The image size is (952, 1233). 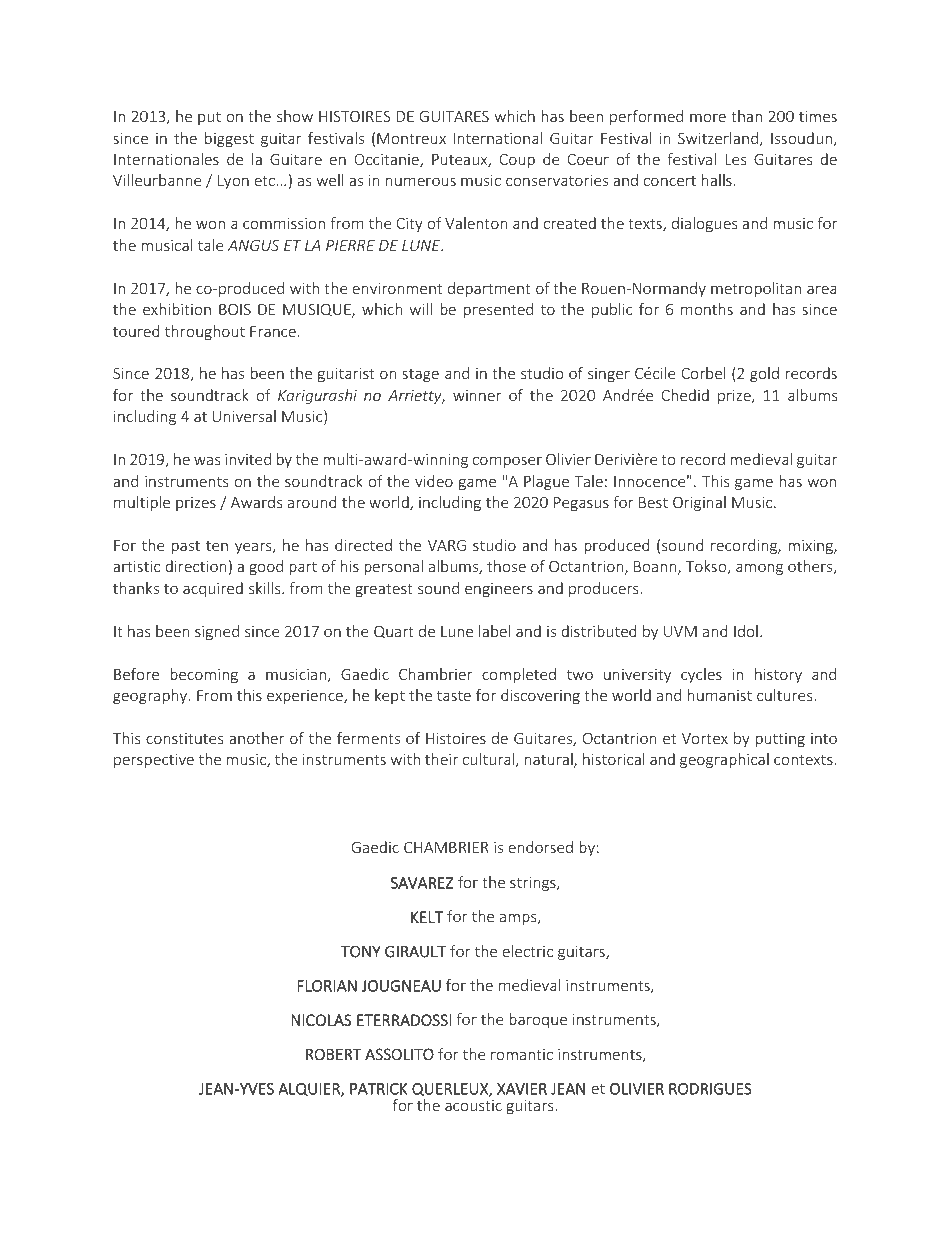 What do you see at coordinates (473, 1105) in the document?
I see `acoustic` at bounding box center [473, 1105].
